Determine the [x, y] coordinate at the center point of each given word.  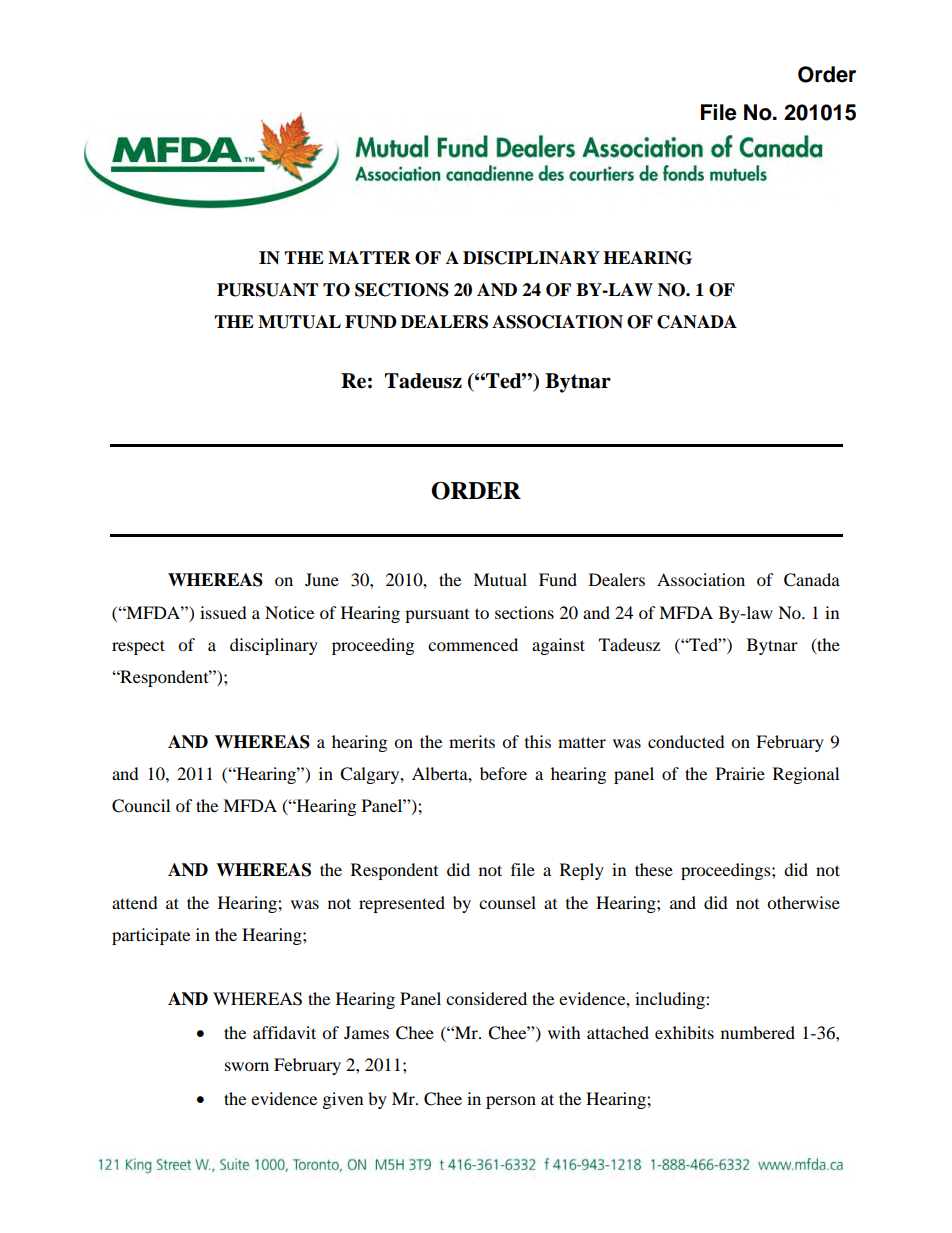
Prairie [740, 773]
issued [223, 612]
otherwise [803, 902]
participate [151, 936]
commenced [473, 644]
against [558, 646]
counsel [507, 902]
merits [472, 741]
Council [141, 806]
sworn [247, 1066]
